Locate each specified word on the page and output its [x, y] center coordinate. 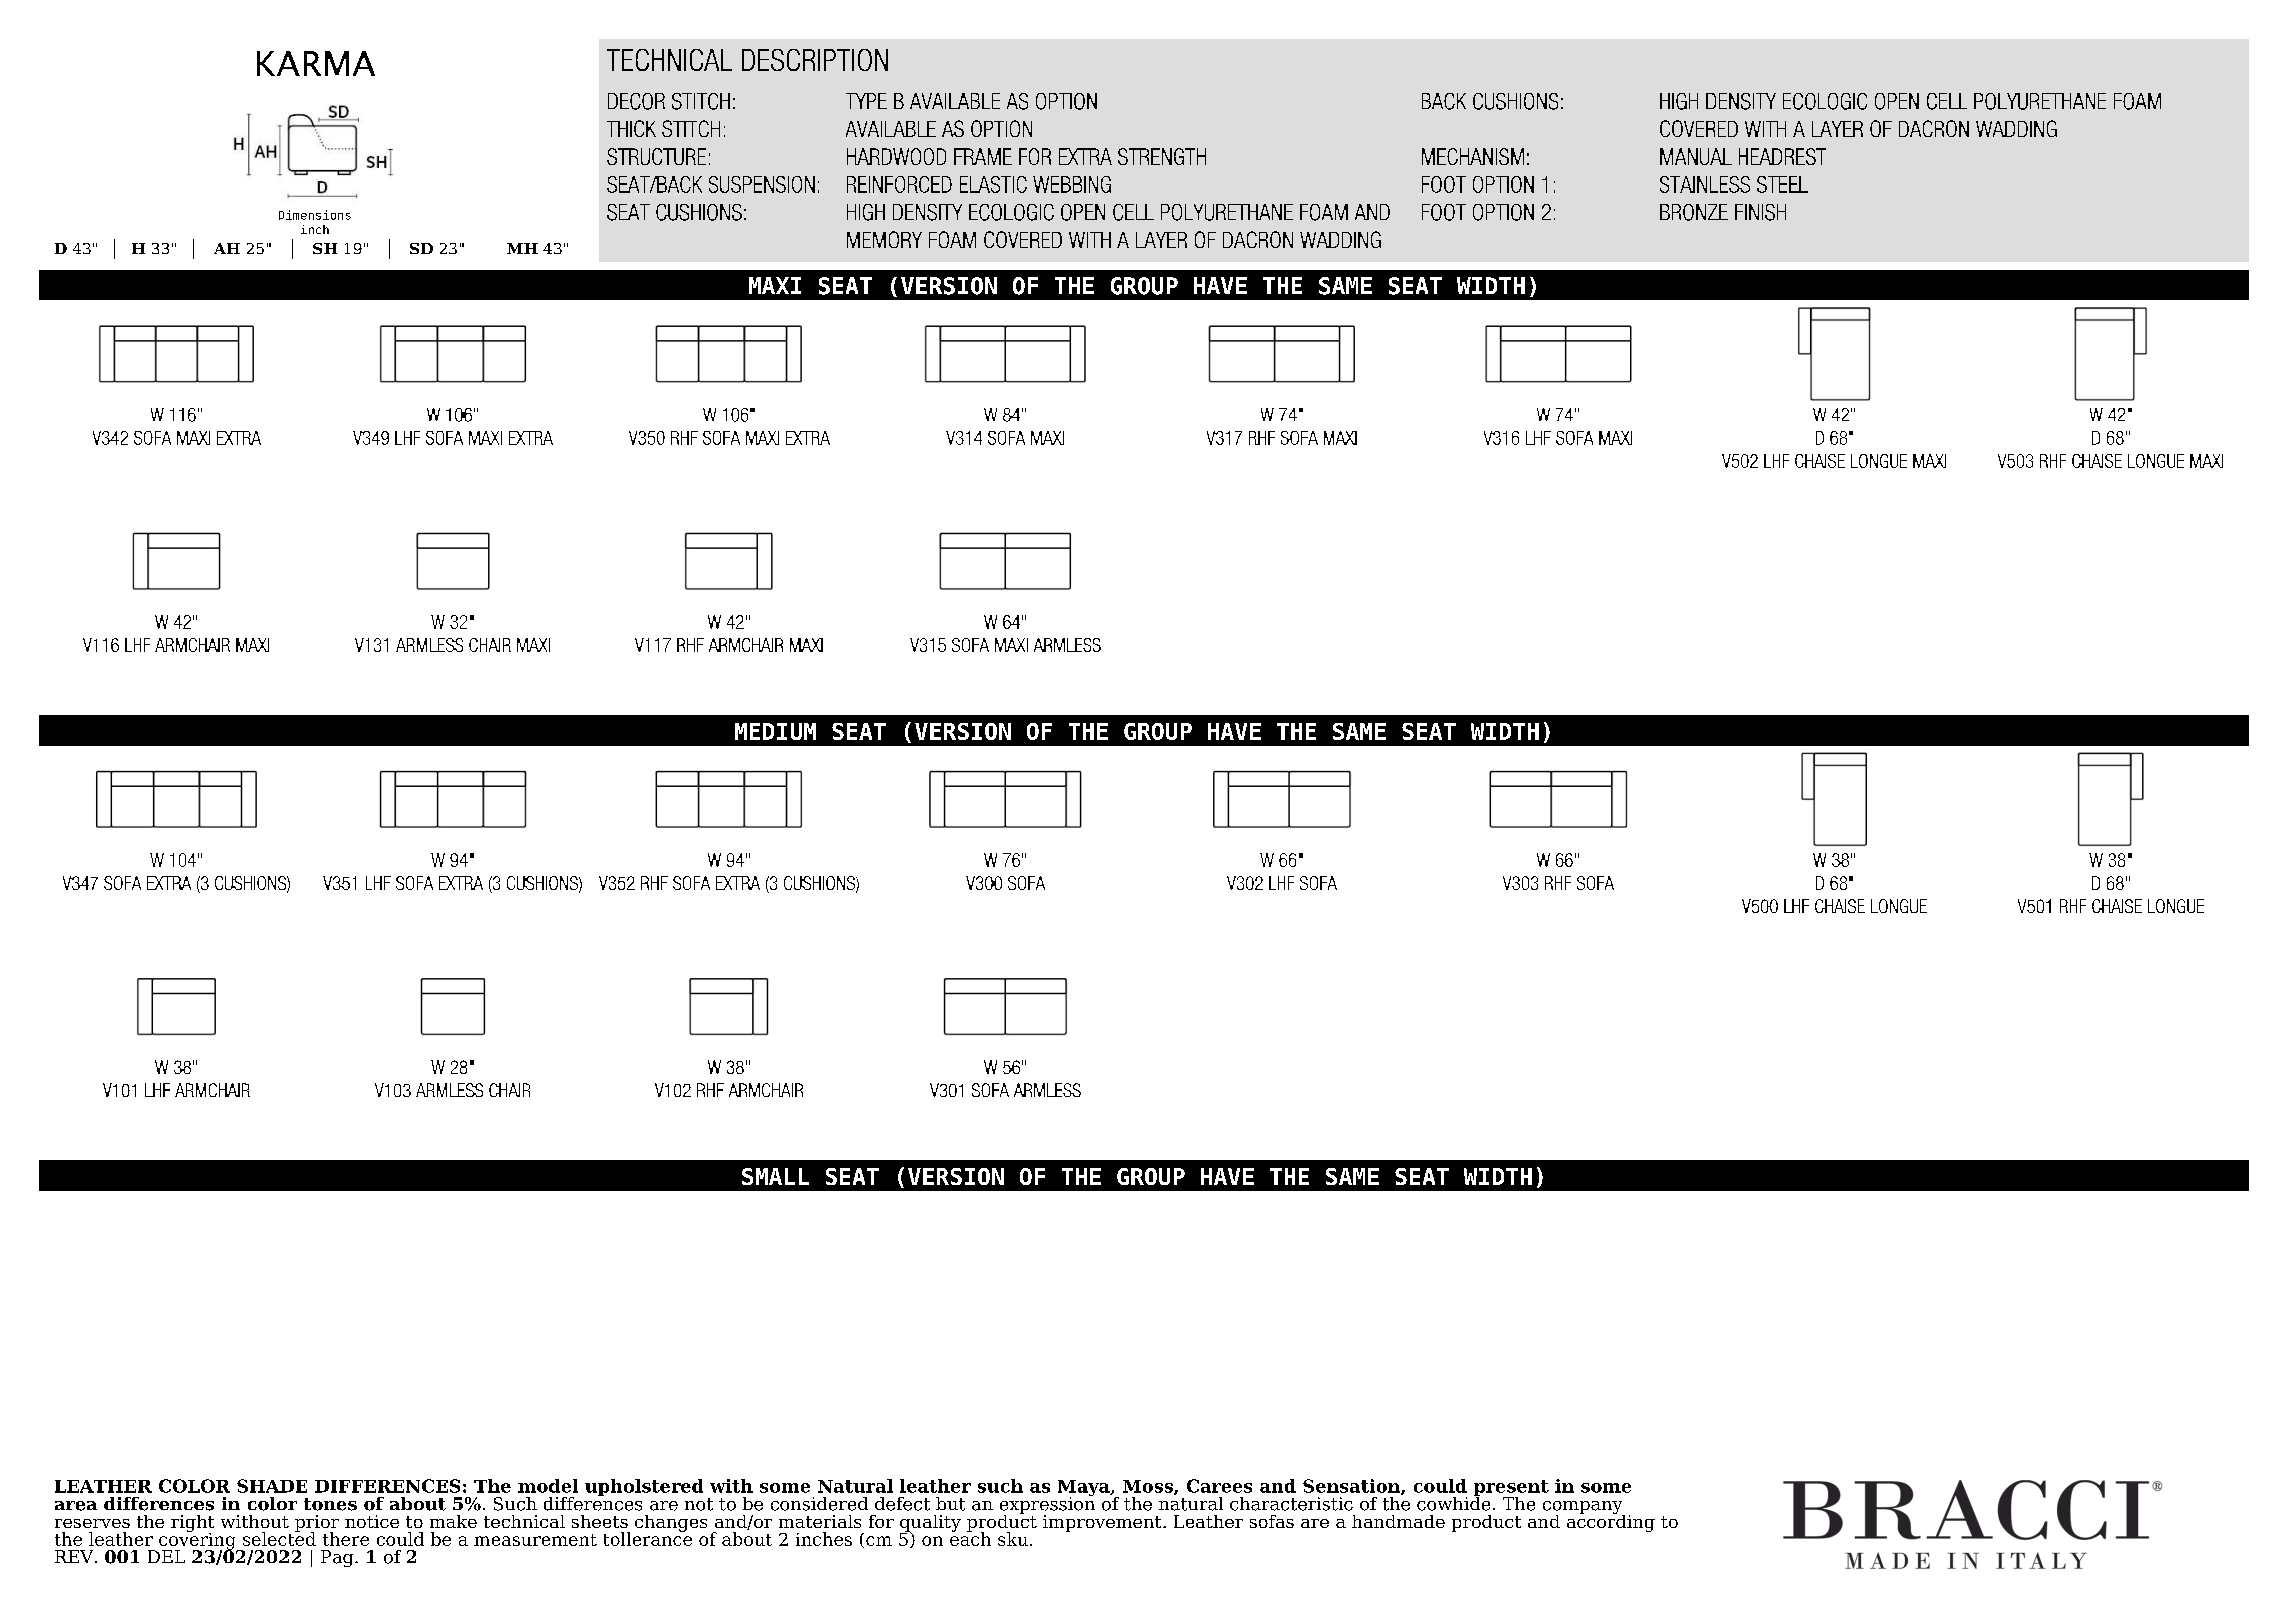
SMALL [775, 1176]
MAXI [775, 285]
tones [330, 1504]
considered [819, 1504]
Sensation [1352, 1487]
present [1511, 1489]
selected [279, 1538]
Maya [1085, 1489]
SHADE [272, 1486]
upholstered [644, 1487]
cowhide [1453, 1502]
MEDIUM [775, 731]
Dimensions [315, 215]
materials [820, 1521]
